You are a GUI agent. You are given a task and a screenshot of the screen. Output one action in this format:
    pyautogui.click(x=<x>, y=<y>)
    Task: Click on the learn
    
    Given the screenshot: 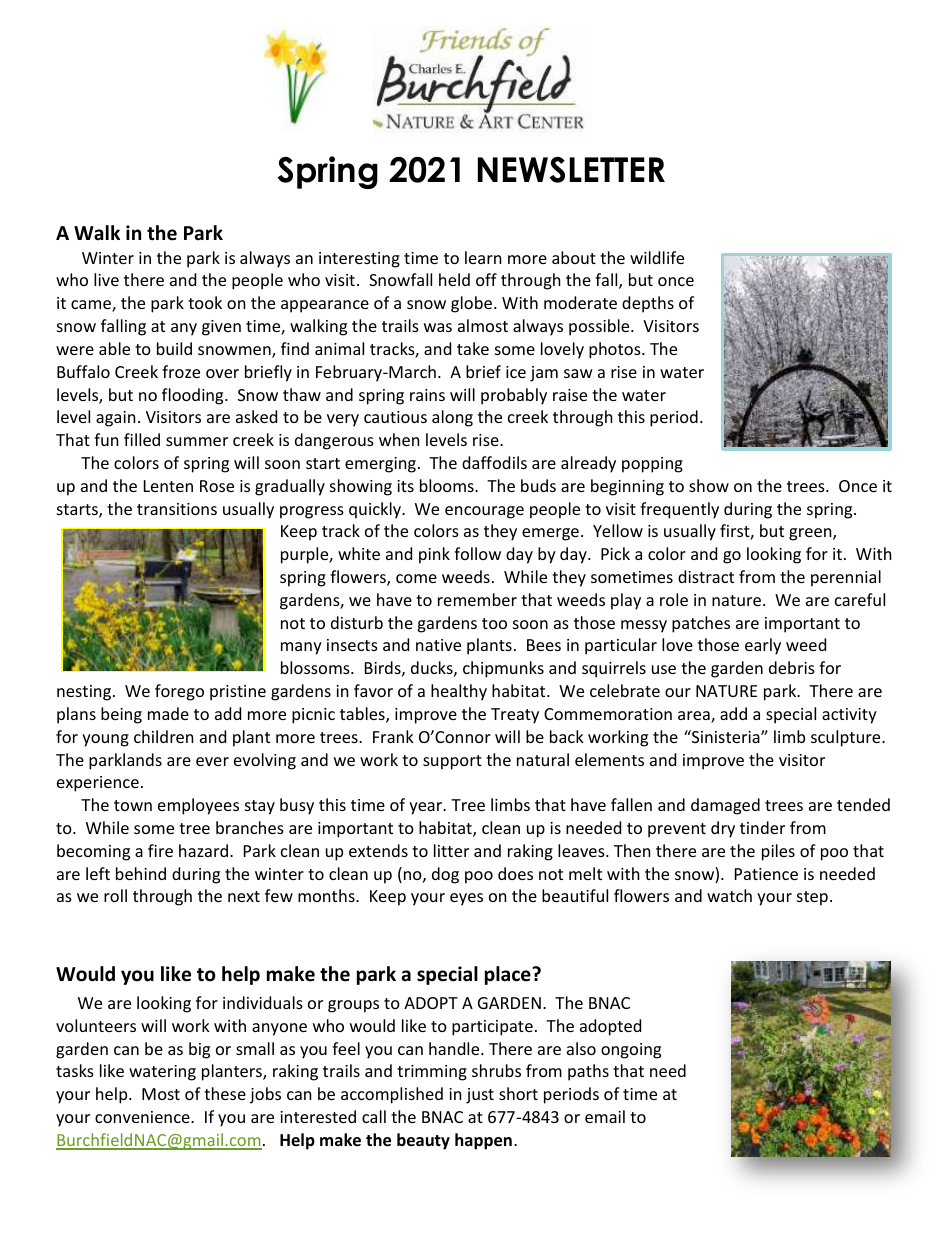 What is the action you would take?
    pyautogui.click(x=483, y=257)
